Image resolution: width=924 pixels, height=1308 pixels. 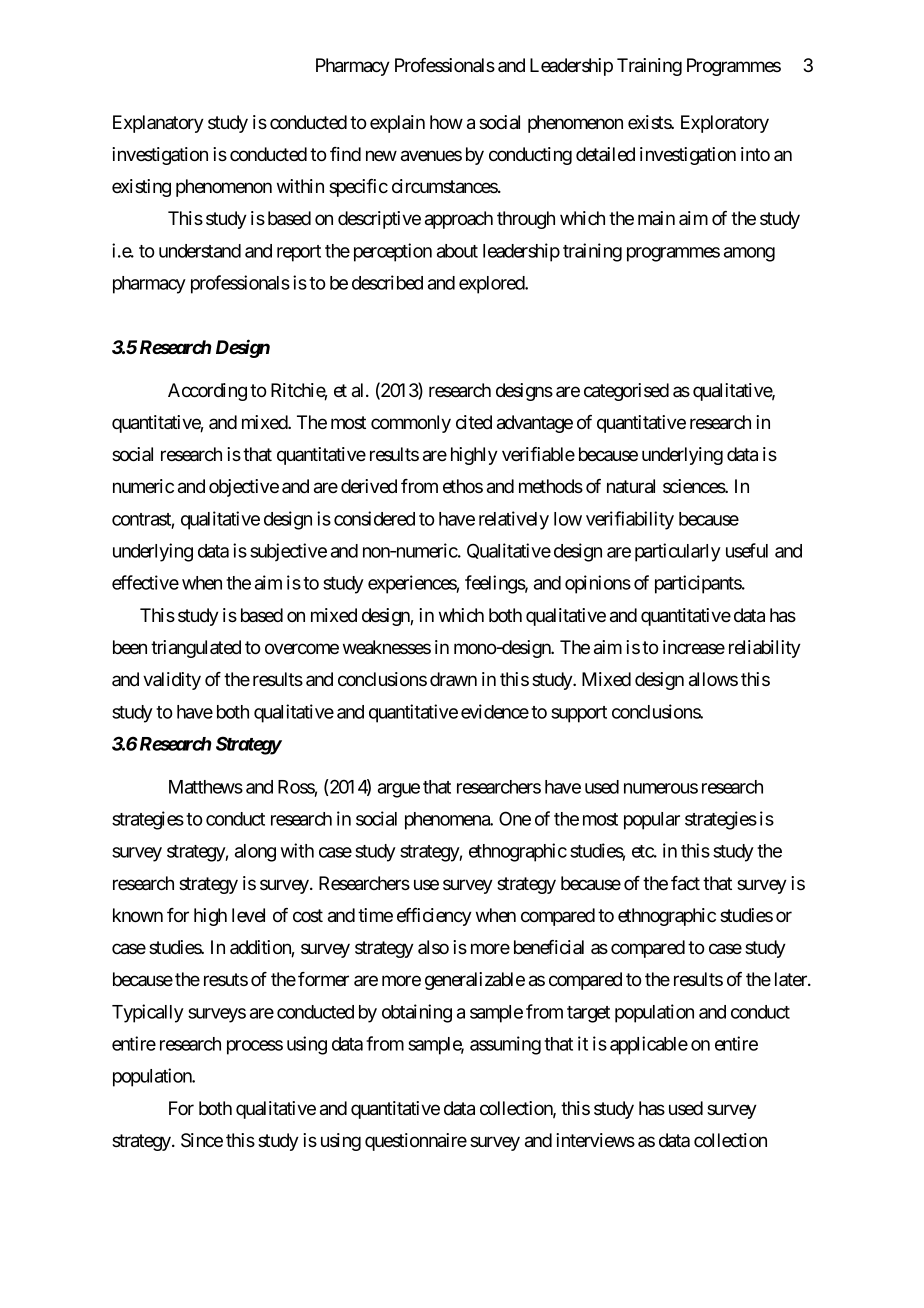 What do you see at coordinates (649, 1045) in the image?
I see `applicable` at bounding box center [649, 1045].
